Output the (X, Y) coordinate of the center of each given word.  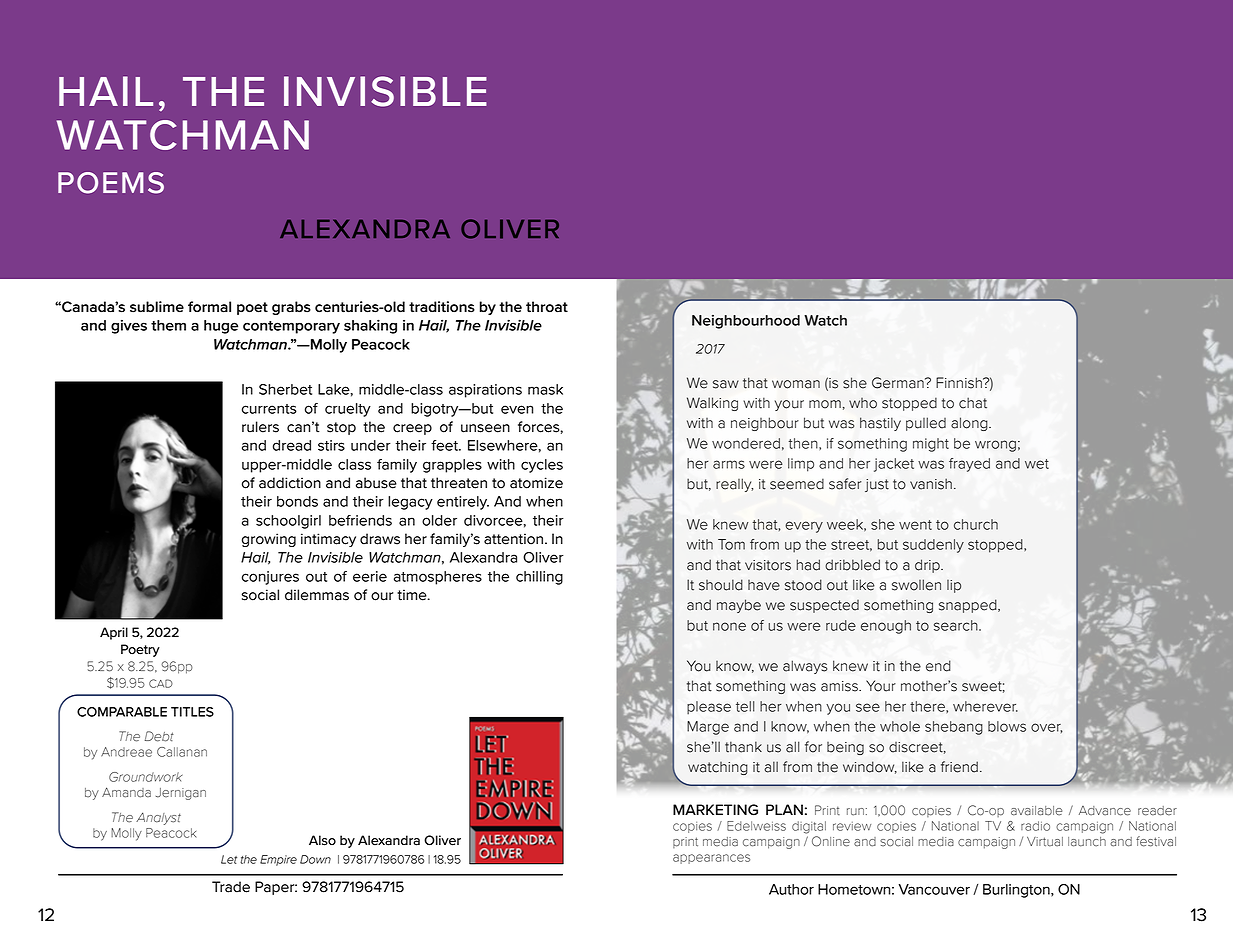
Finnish (960, 383)
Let (229, 859)
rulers (260, 427)
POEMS (111, 183)
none (729, 626)
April (114, 633)
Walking (712, 404)
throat (547, 307)
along (970, 424)
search (957, 625)
